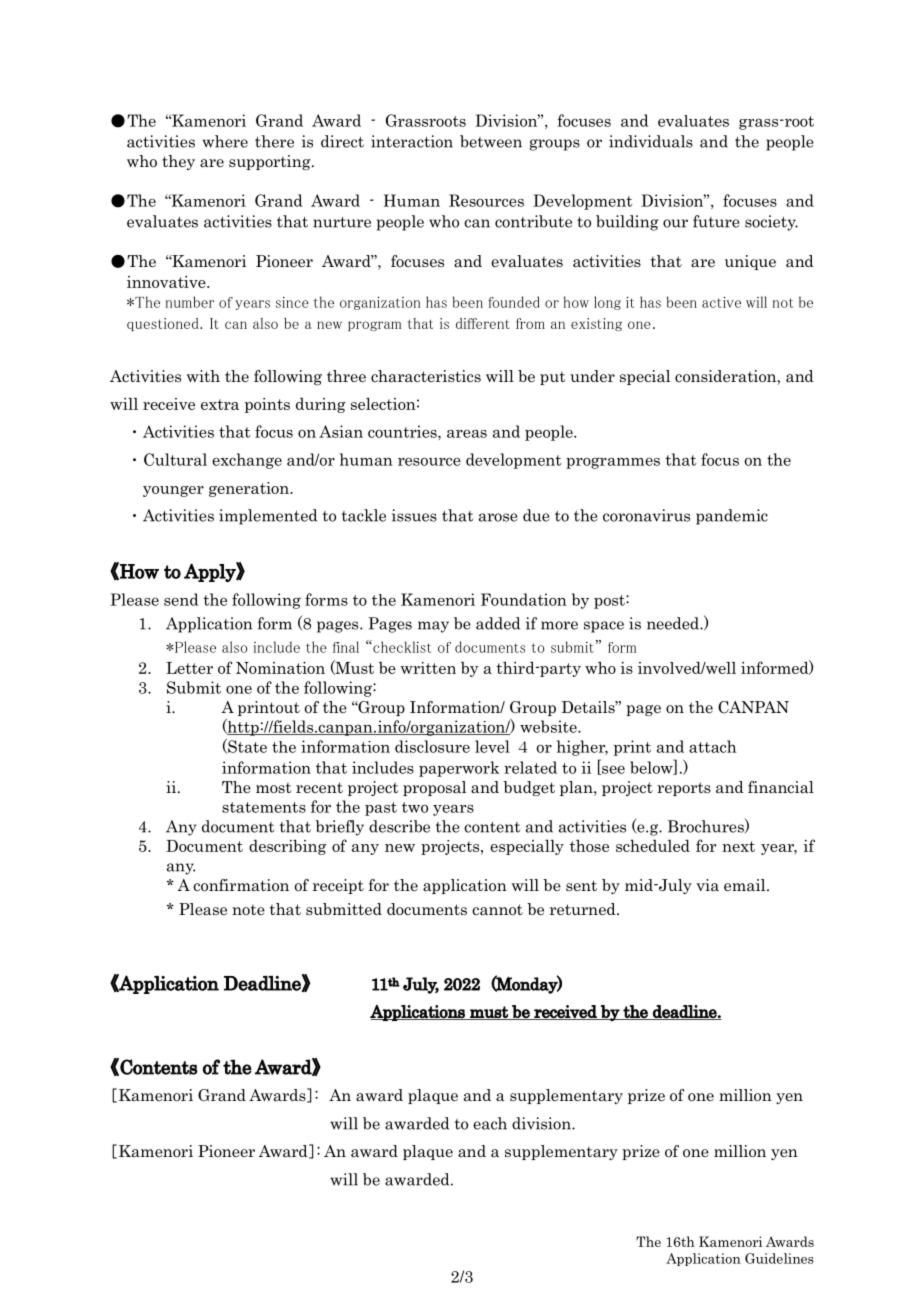 This screenshot has height=1308, width=924. What do you see at coordinates (498, 517) in the screenshot?
I see `arose` at bounding box center [498, 517].
